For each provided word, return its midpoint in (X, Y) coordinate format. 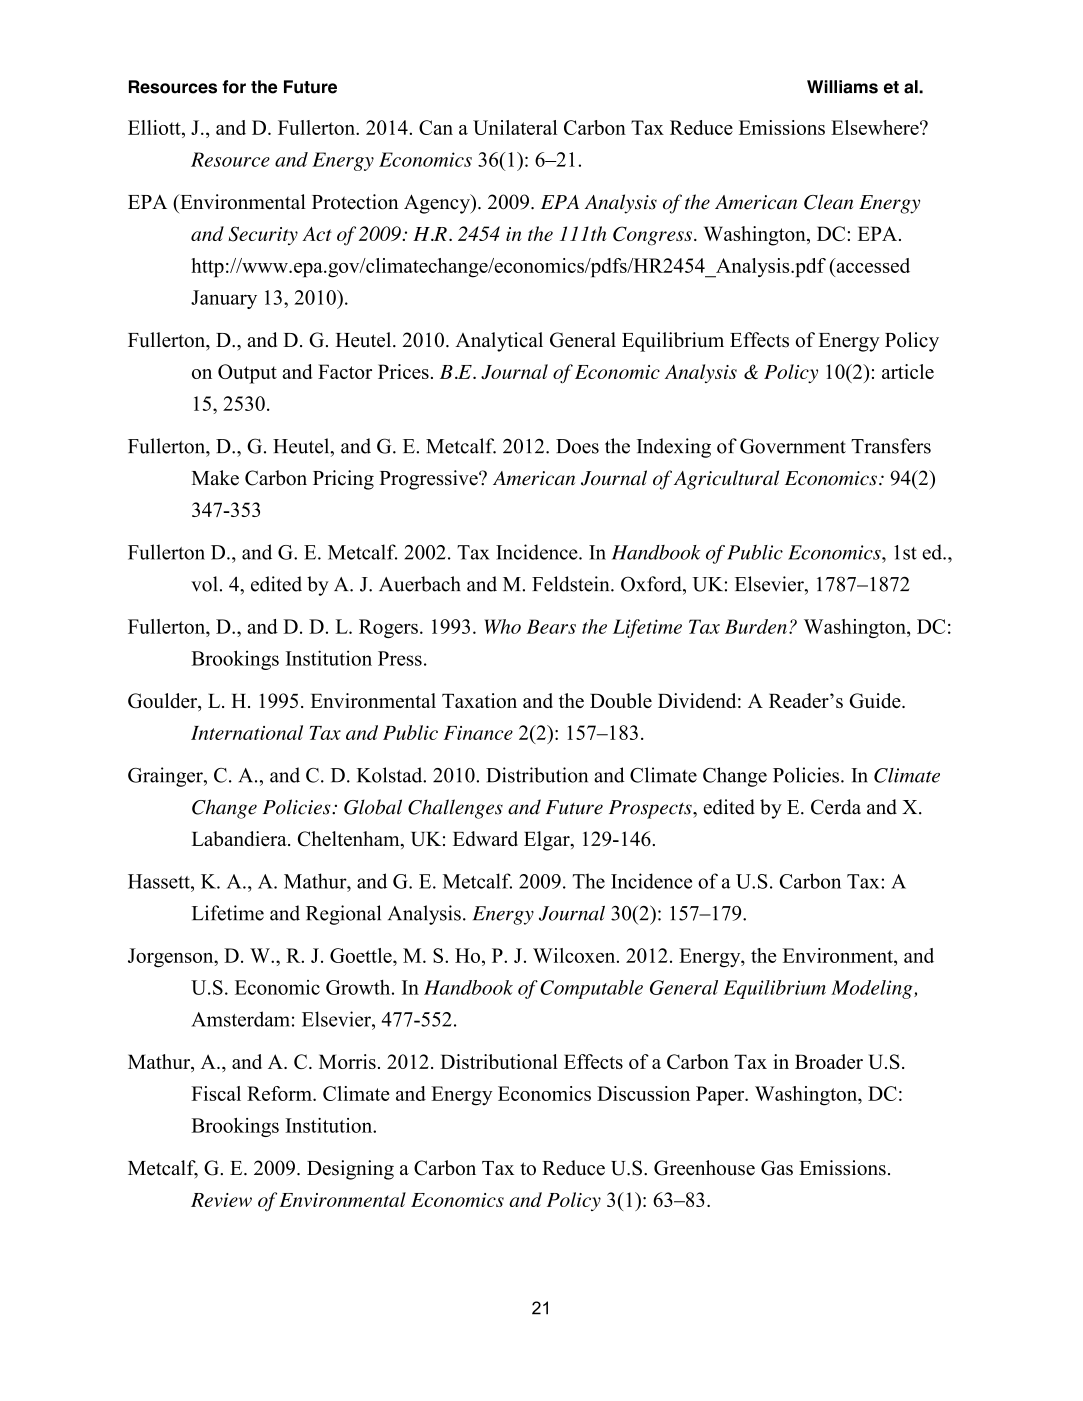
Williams (842, 87)
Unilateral (515, 127)
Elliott (155, 127)
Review (221, 1200)
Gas (777, 1168)
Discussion (643, 1093)
